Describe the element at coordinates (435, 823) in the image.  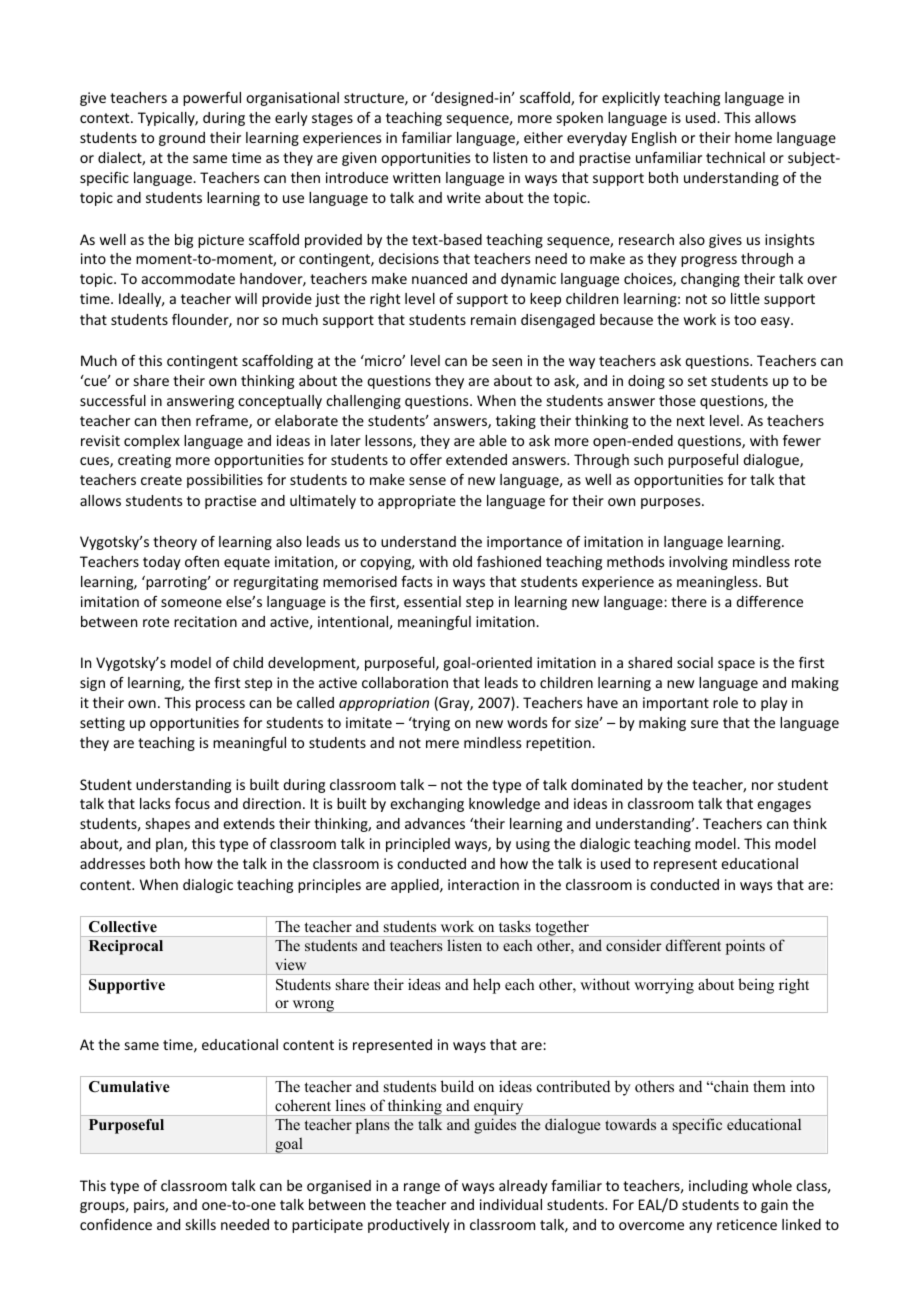
I see `advances` at that location.
